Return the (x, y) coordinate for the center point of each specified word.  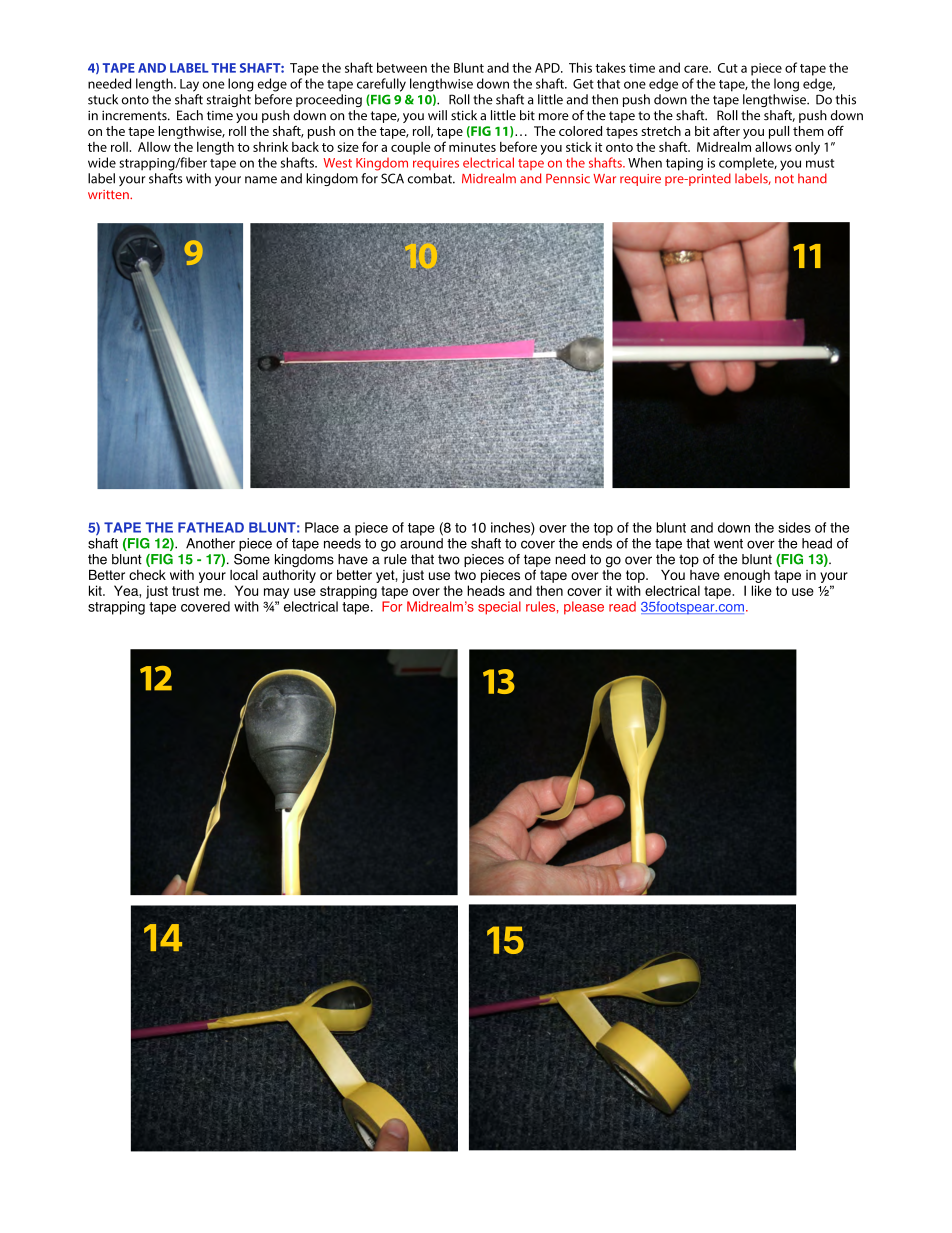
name (261, 180)
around (421, 543)
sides (794, 527)
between (402, 67)
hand (812, 178)
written (109, 194)
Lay (189, 85)
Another (210, 543)
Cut (728, 68)
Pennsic (568, 179)
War (604, 179)
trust (185, 591)
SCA (392, 178)
